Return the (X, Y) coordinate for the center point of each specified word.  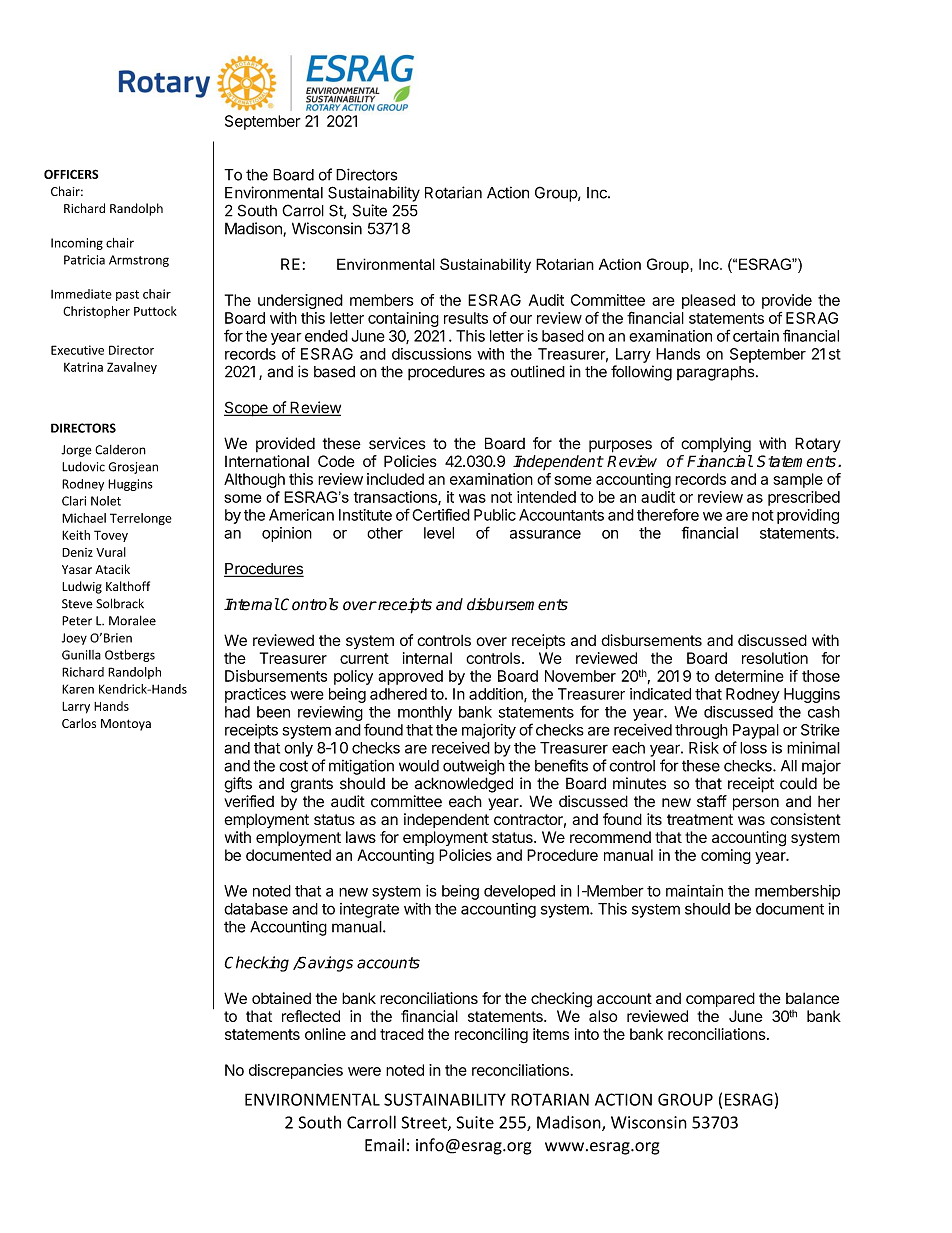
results (466, 318)
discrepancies (296, 1071)
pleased (708, 301)
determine (749, 676)
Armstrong (139, 261)
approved (410, 677)
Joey (74, 639)
